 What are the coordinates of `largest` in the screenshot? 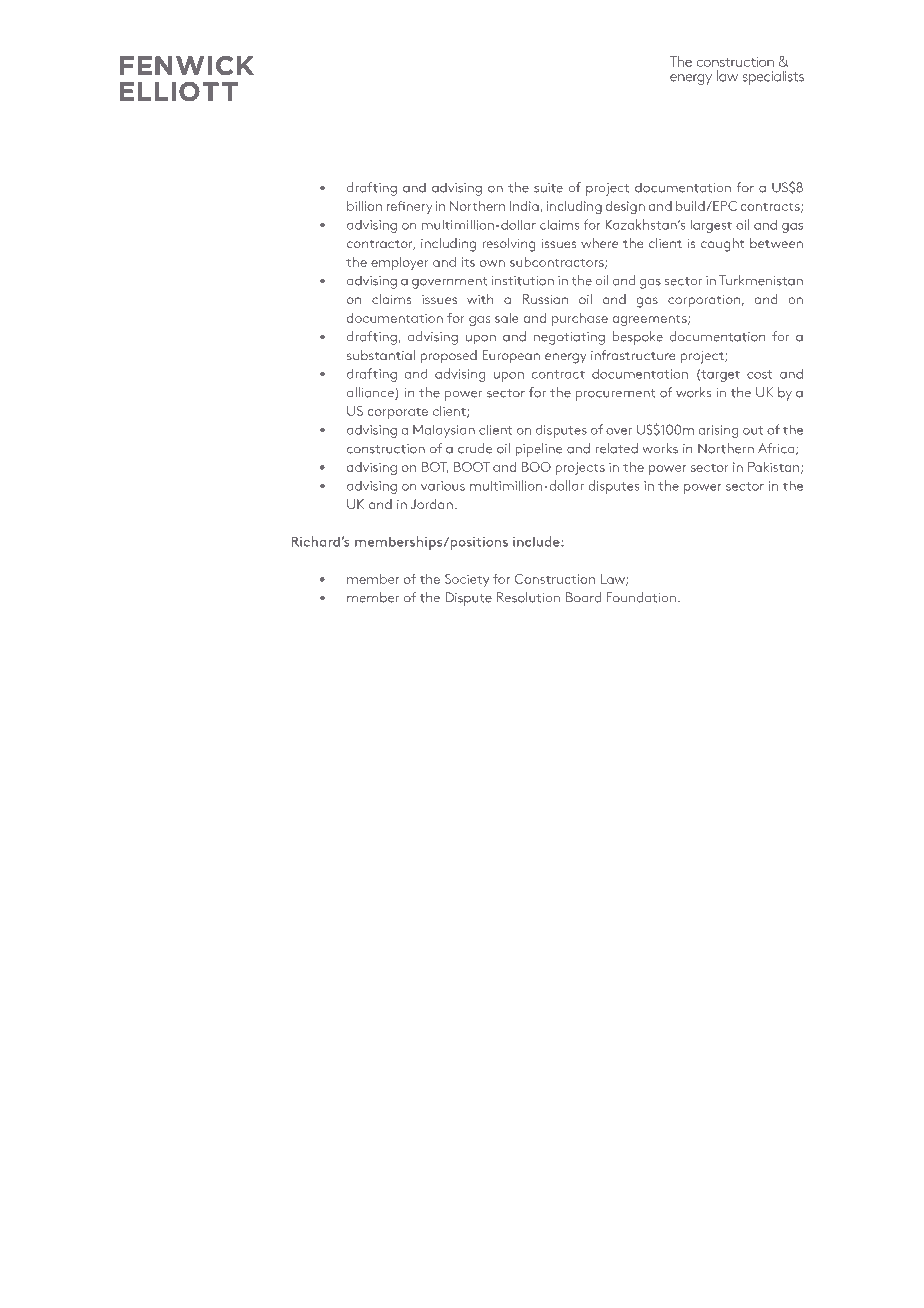 It's located at (711, 226).
